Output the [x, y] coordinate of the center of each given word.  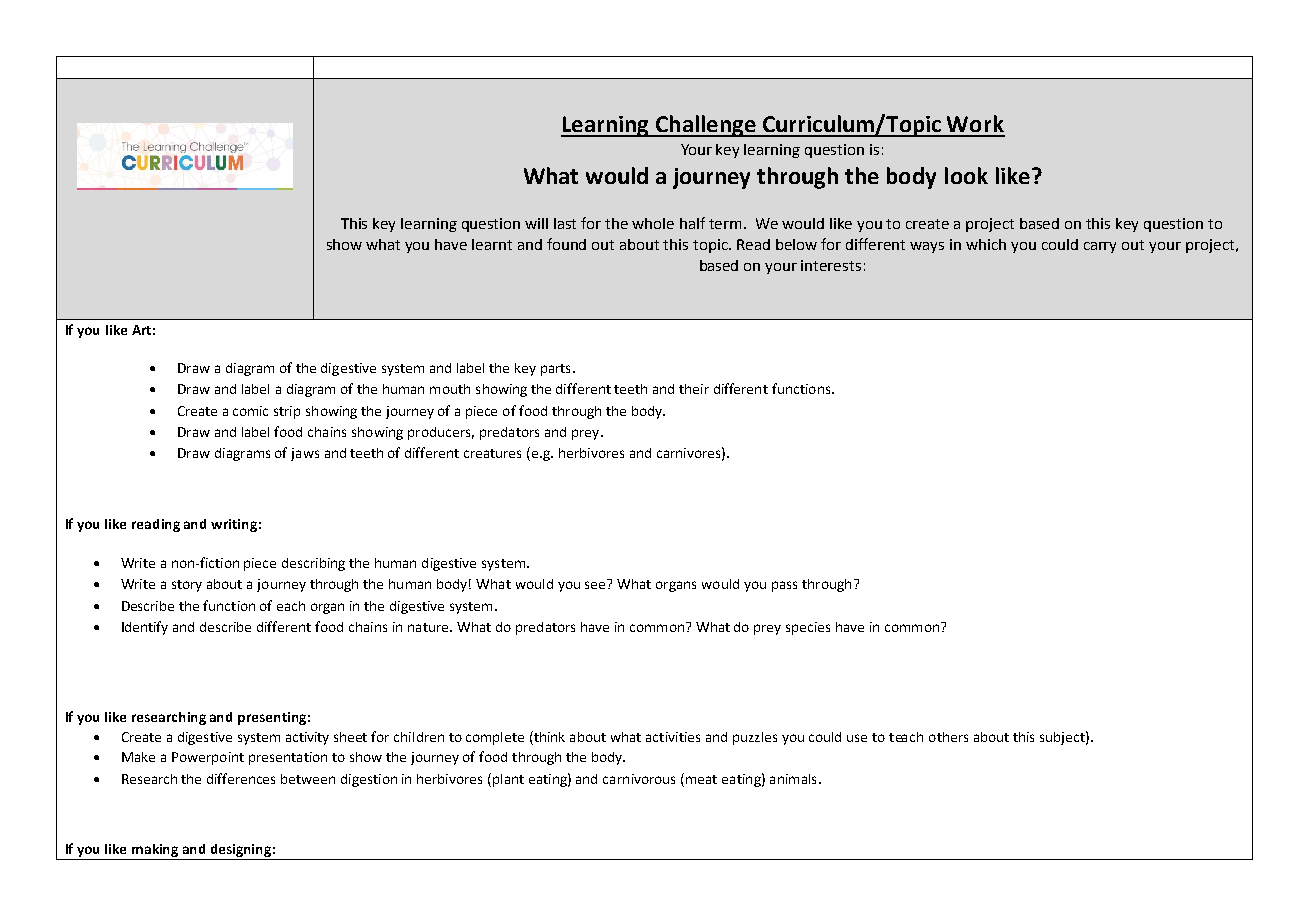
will [536, 223]
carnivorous [639, 779]
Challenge [706, 126]
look [966, 175]
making [155, 852]
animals [793, 779]
